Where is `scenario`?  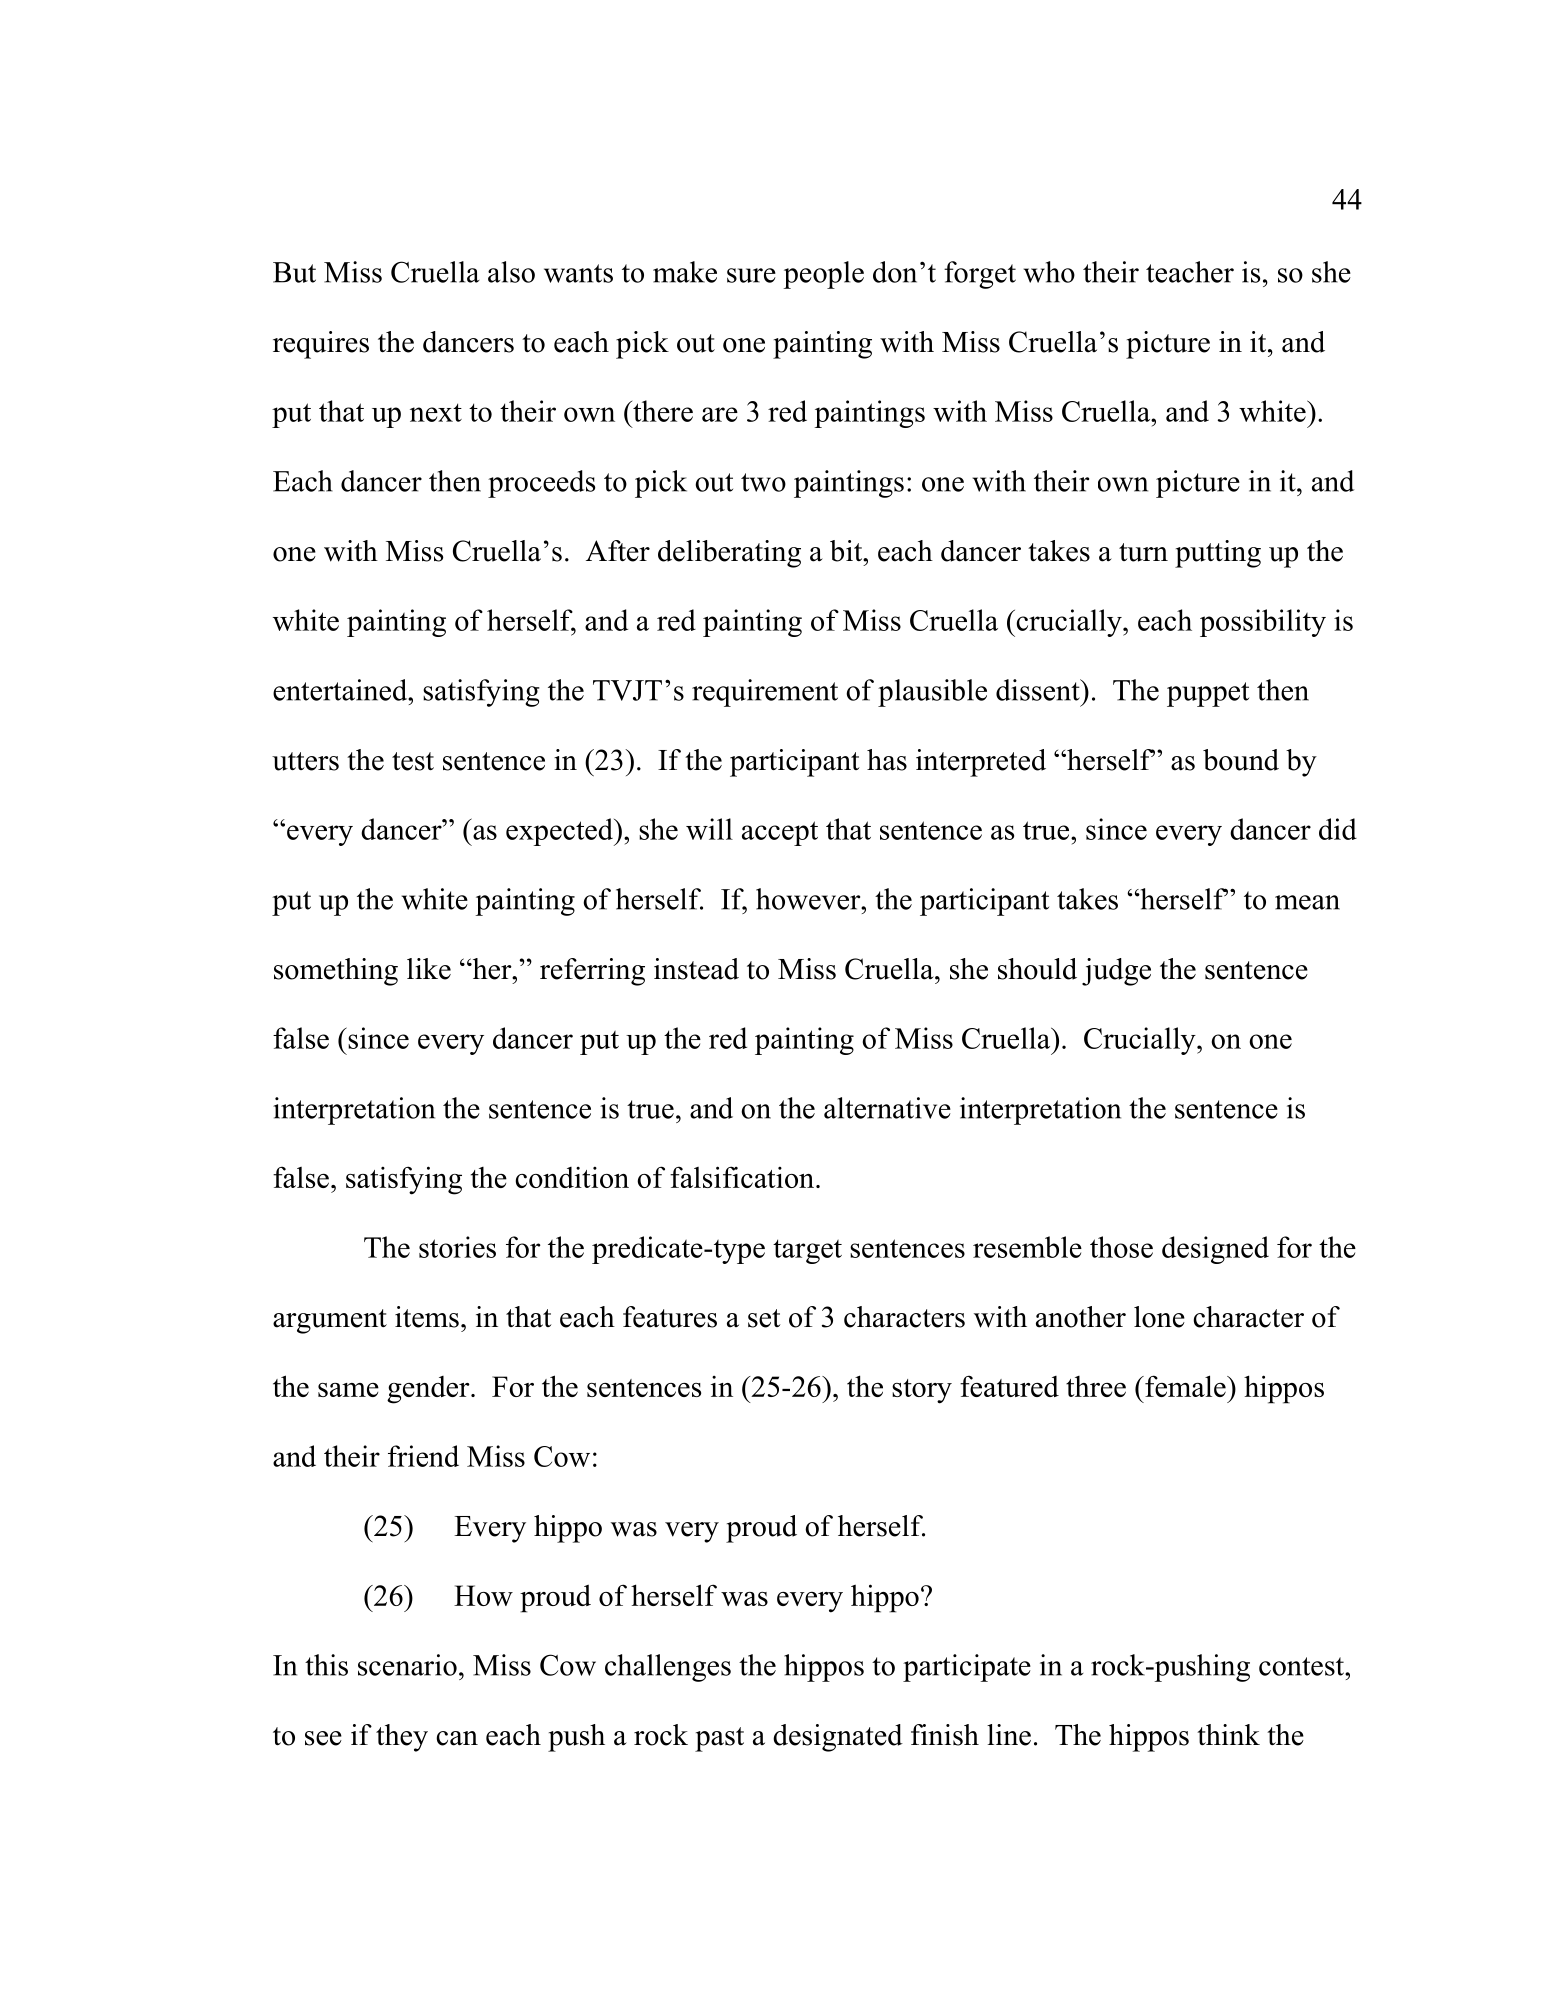
scenario is located at coordinates (407, 1665).
